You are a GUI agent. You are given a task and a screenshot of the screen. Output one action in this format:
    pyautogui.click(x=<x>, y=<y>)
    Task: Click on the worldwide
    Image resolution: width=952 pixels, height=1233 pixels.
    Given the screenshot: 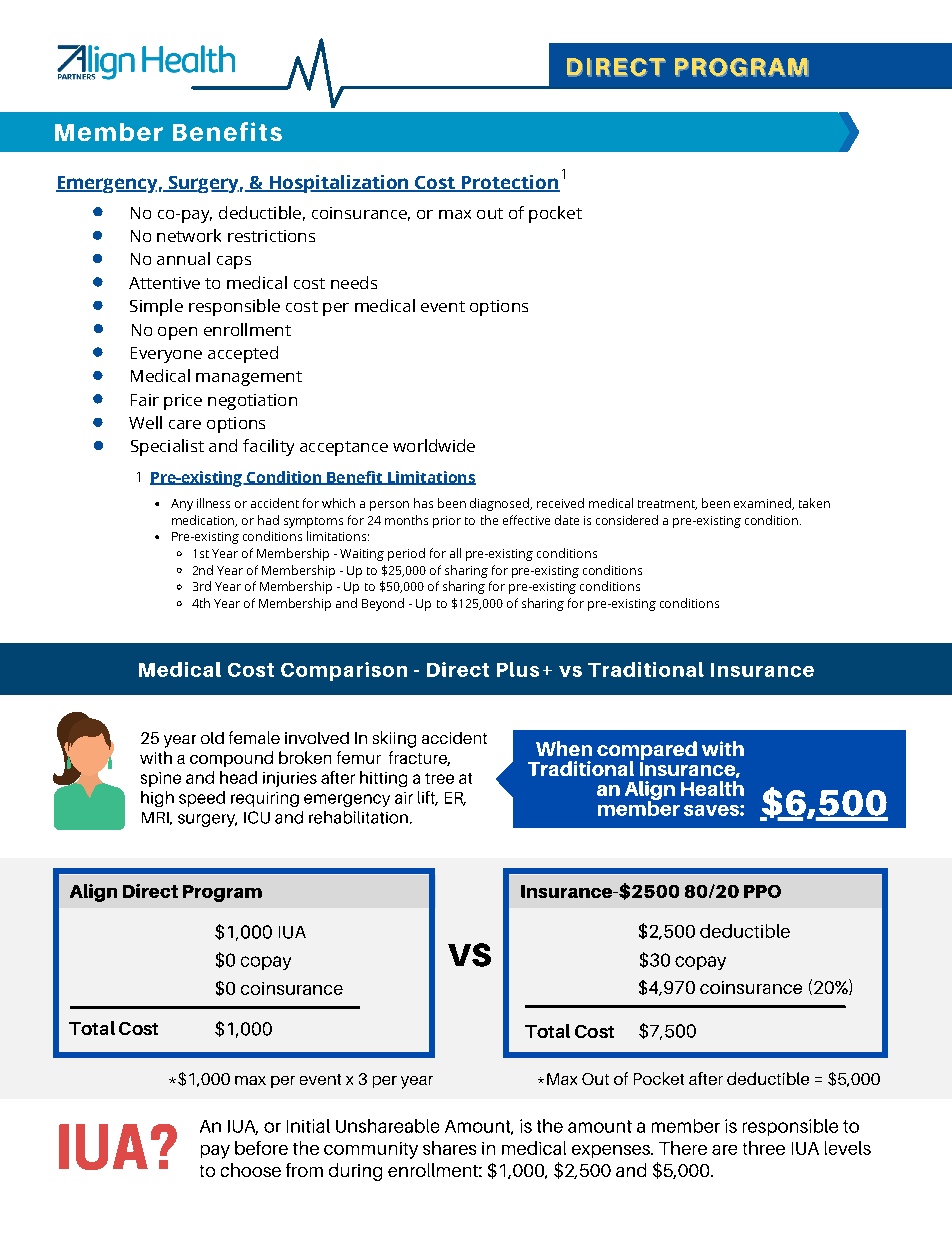 What is the action you would take?
    pyautogui.click(x=434, y=445)
